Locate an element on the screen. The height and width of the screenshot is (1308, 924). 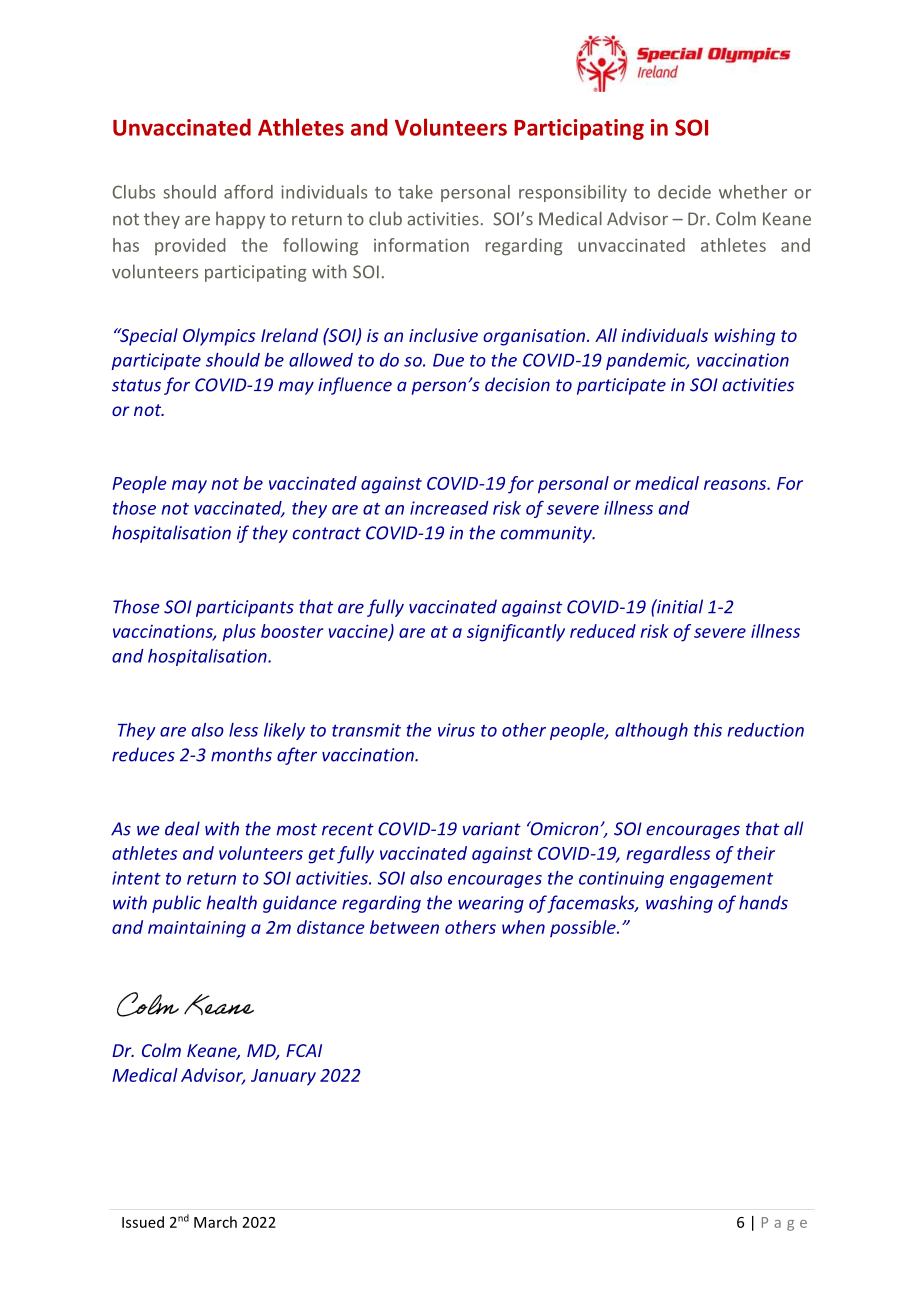
decide is located at coordinates (684, 192).
